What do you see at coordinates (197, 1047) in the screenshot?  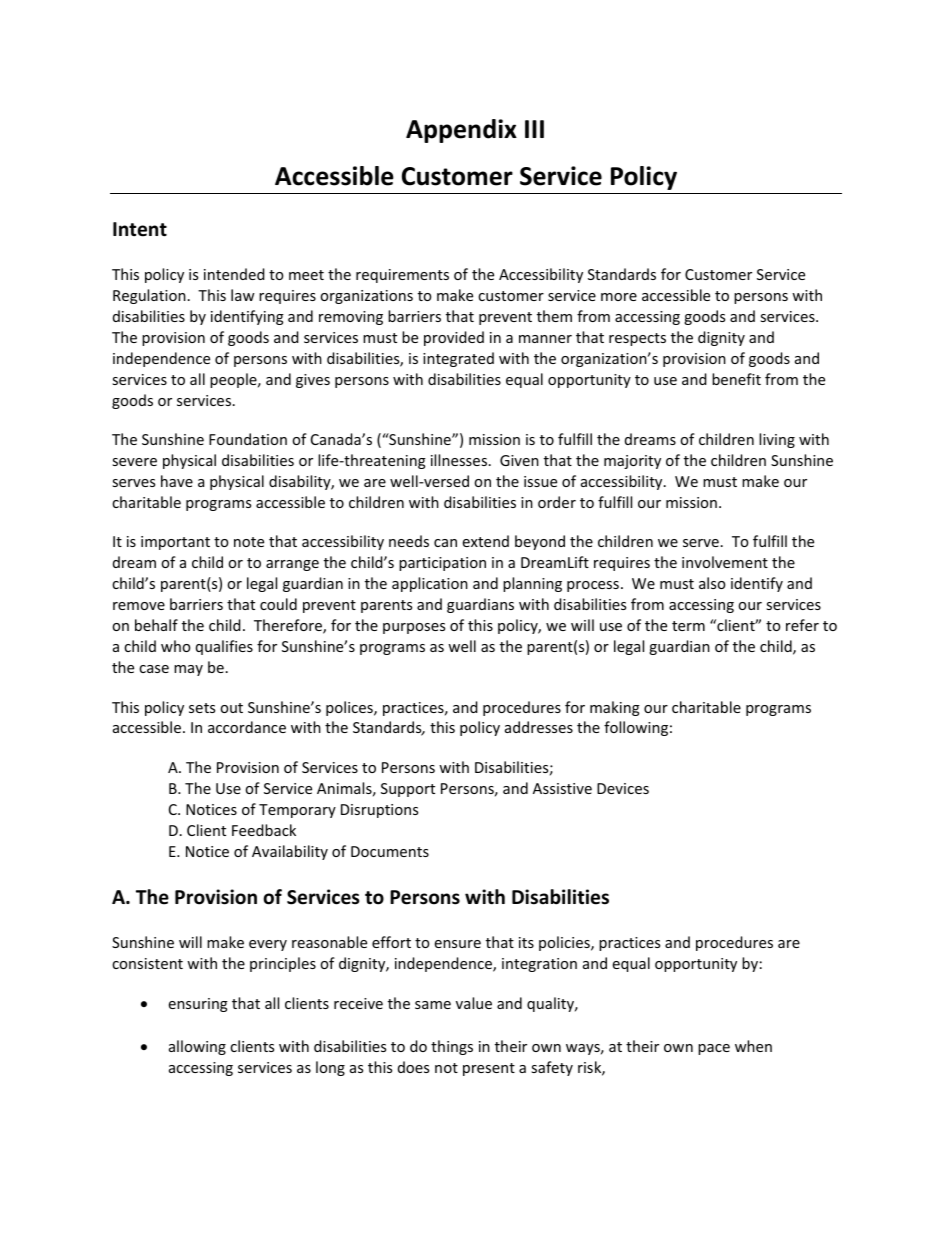 I see `allowing` at bounding box center [197, 1047].
